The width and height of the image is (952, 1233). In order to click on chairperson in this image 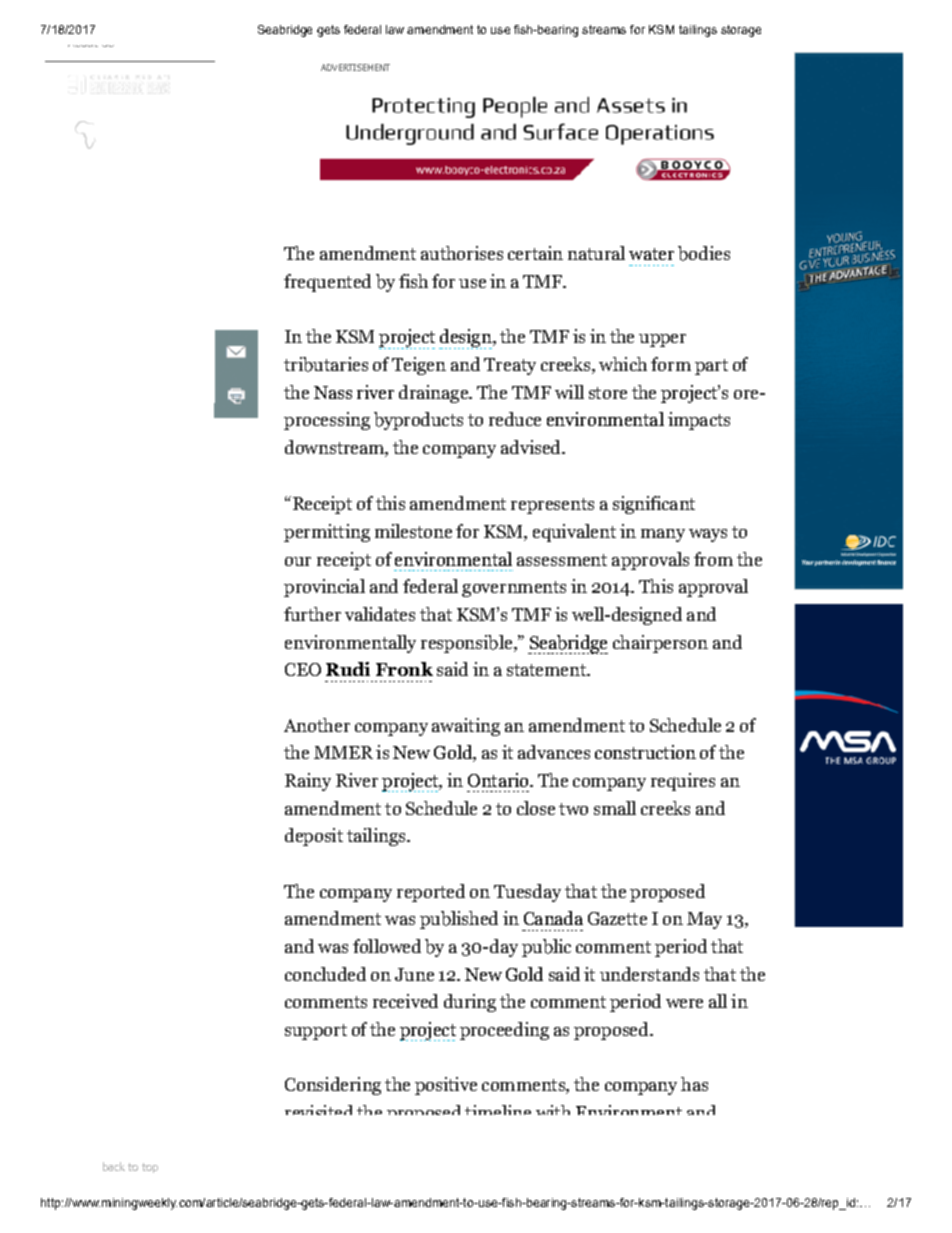, I will do `click(660, 644)`.
